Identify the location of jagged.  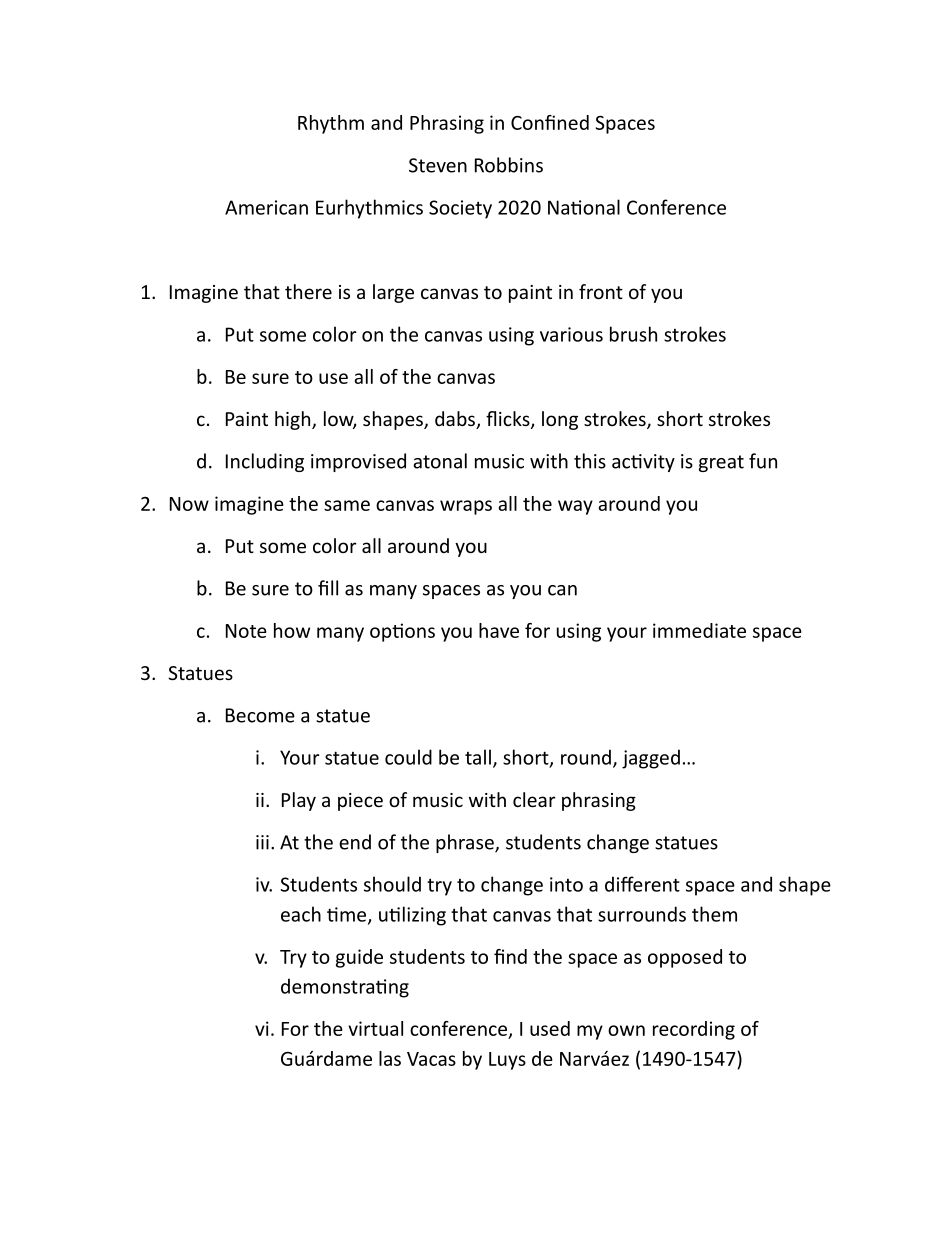
(651, 759).
